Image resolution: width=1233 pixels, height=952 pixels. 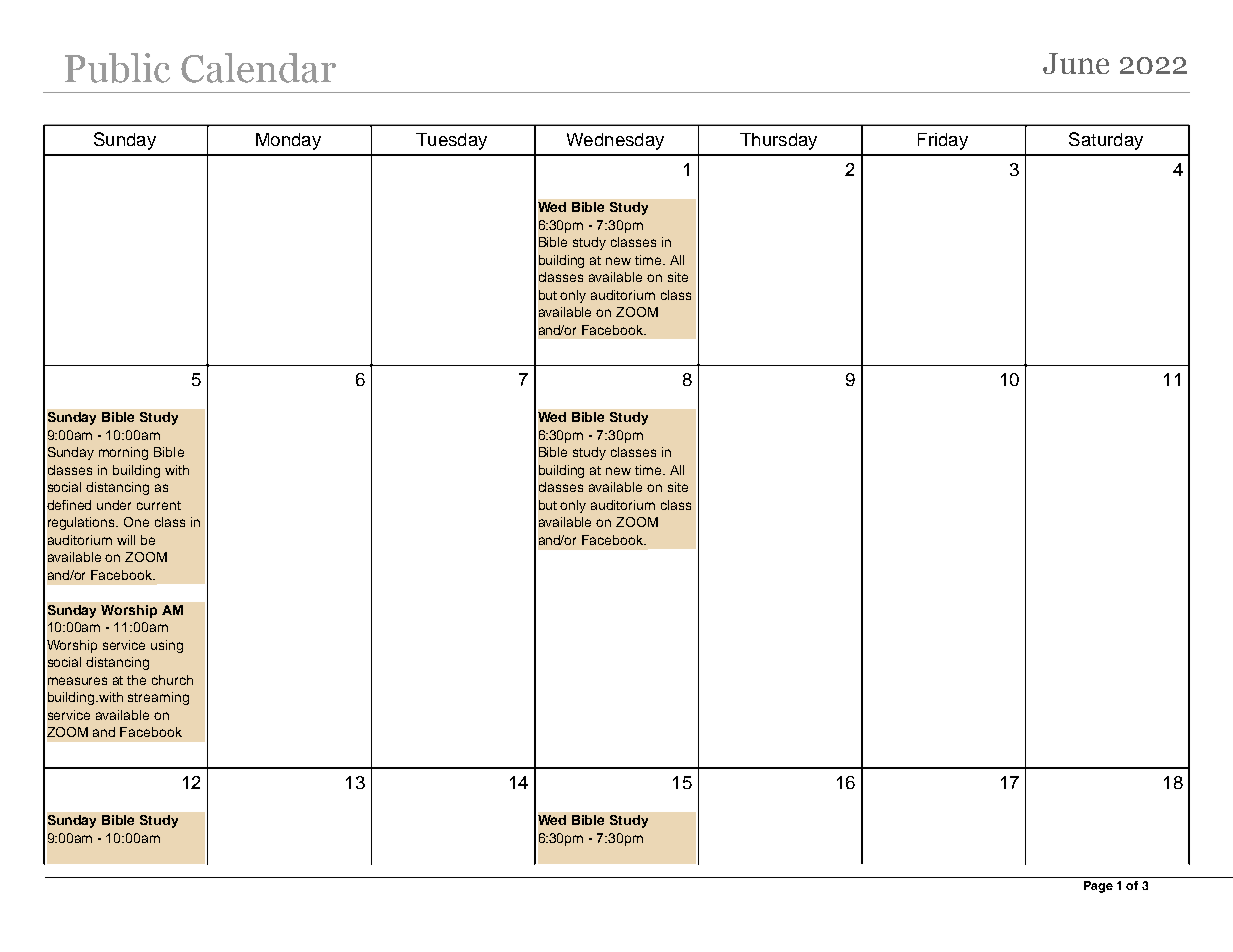 I want to click on will, so click(x=126, y=540).
